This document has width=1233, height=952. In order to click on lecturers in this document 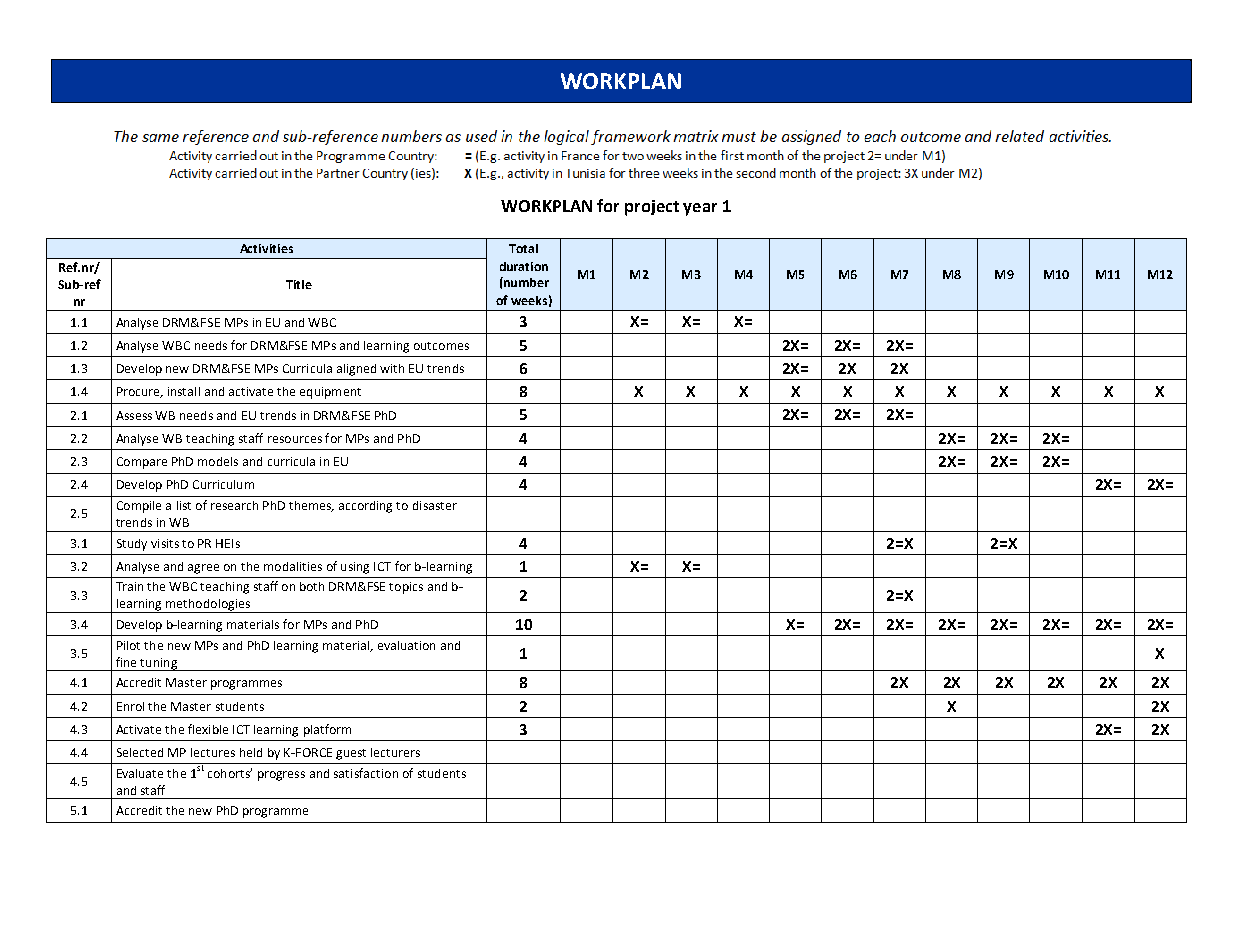, I will do `click(395, 752)`.
